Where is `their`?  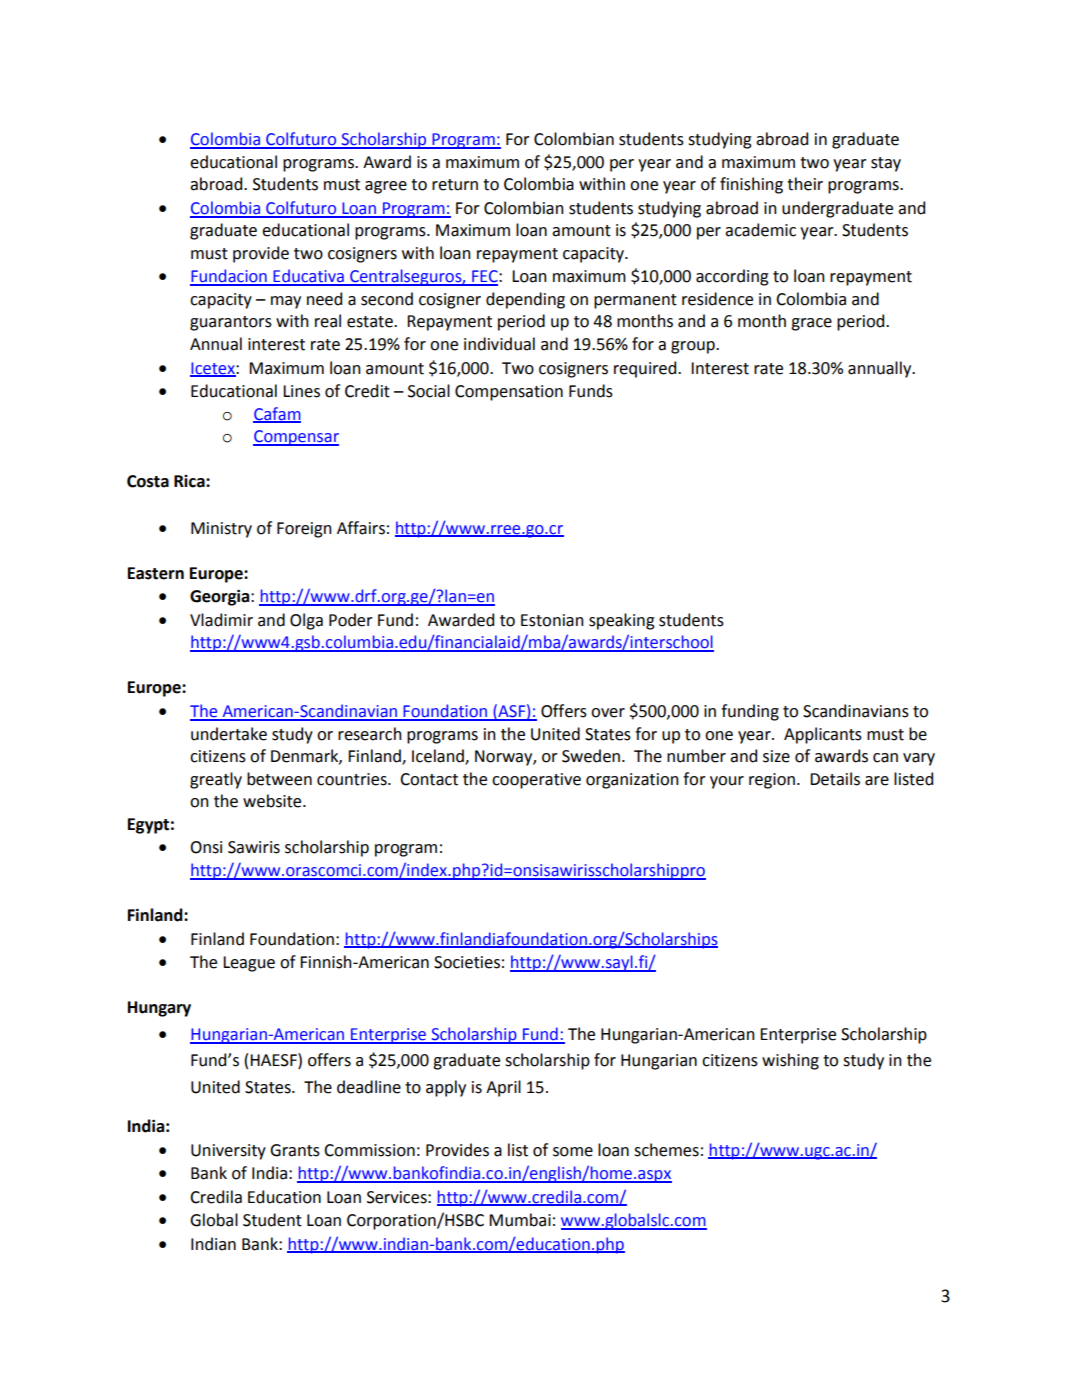
their is located at coordinates (805, 184).
